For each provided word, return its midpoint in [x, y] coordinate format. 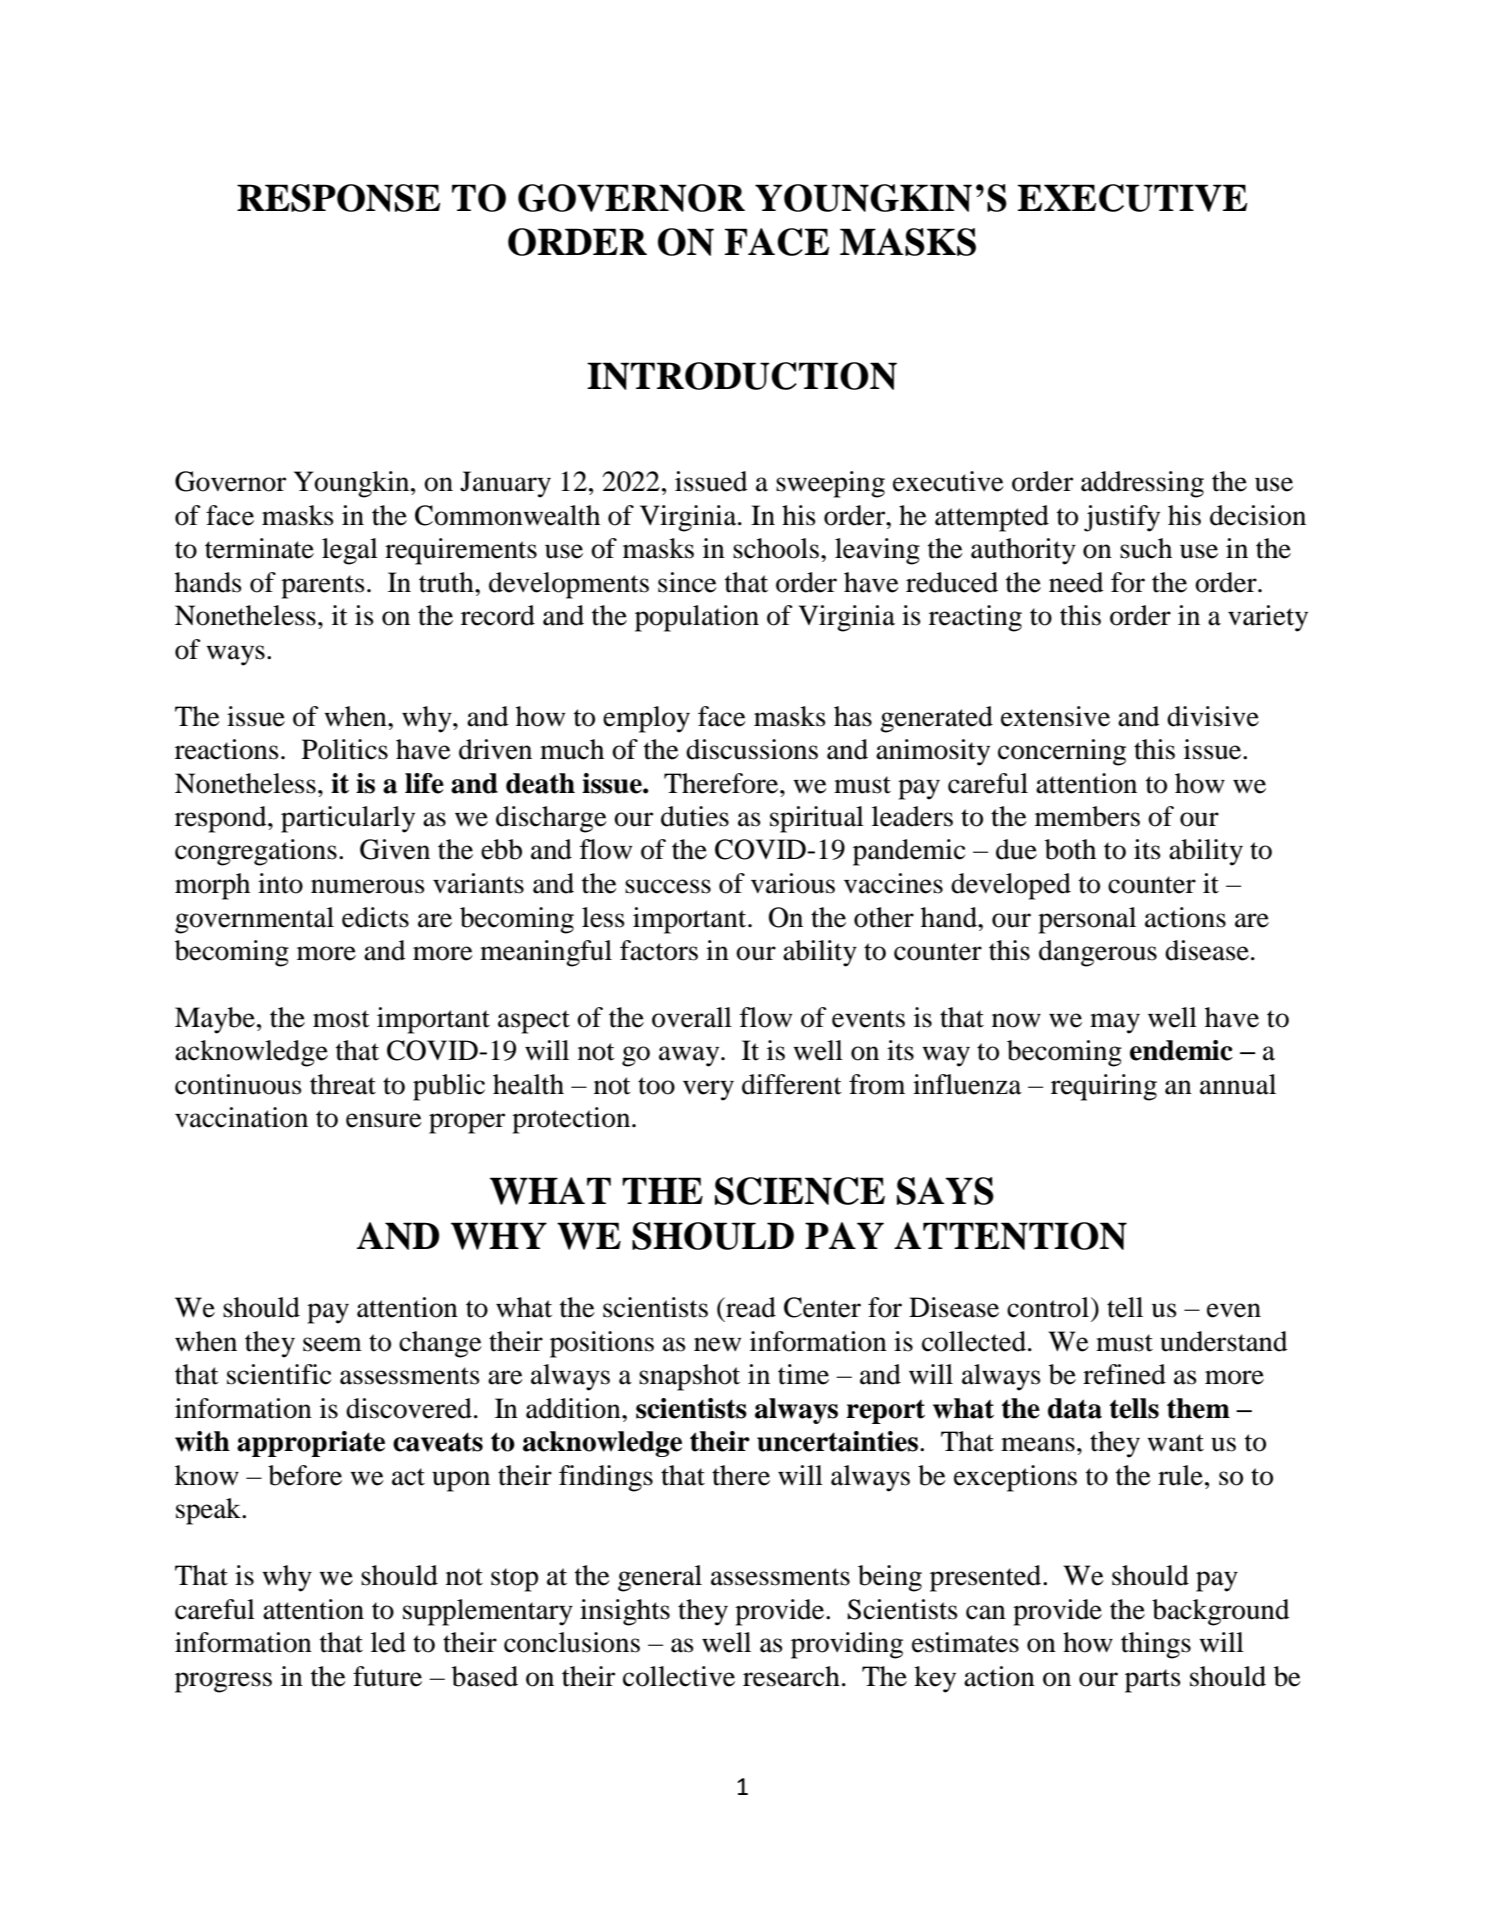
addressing [1142, 484]
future [387, 1676]
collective [679, 1676]
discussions [752, 749]
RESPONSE [338, 198]
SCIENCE [800, 1191]
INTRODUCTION [742, 376]
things [1156, 1645]
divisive [1213, 716]
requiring [1104, 1087]
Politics [345, 749]
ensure [384, 1120]
